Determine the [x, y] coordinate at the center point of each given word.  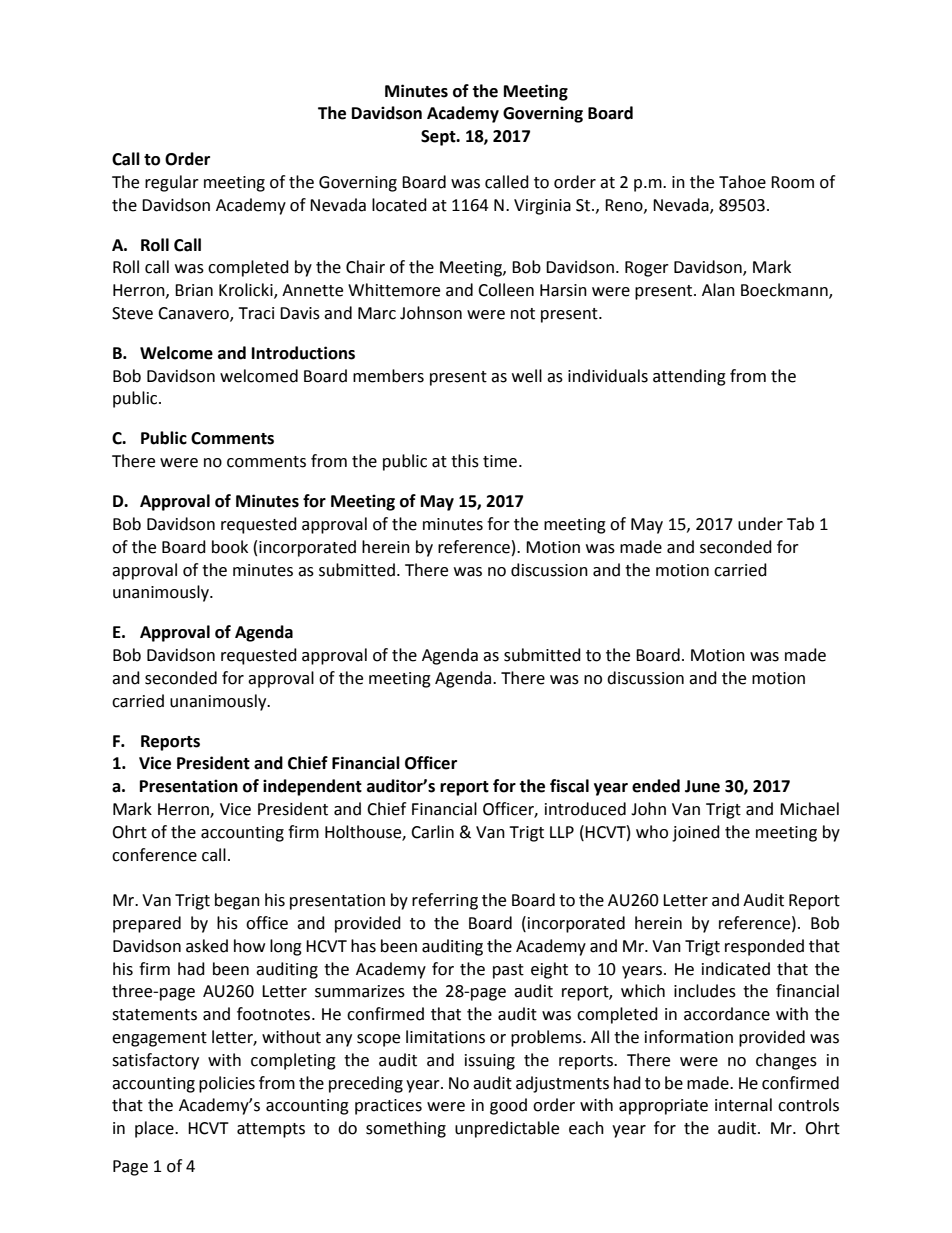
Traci [256, 313]
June [702, 786]
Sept [439, 138]
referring [445, 901]
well [527, 376]
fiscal [569, 786]
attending [689, 377]
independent [312, 787]
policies [227, 1084]
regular [172, 183]
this [465, 461]
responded [764, 947]
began [237, 901]
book [230, 547]
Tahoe [742, 182]
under [760, 524]
